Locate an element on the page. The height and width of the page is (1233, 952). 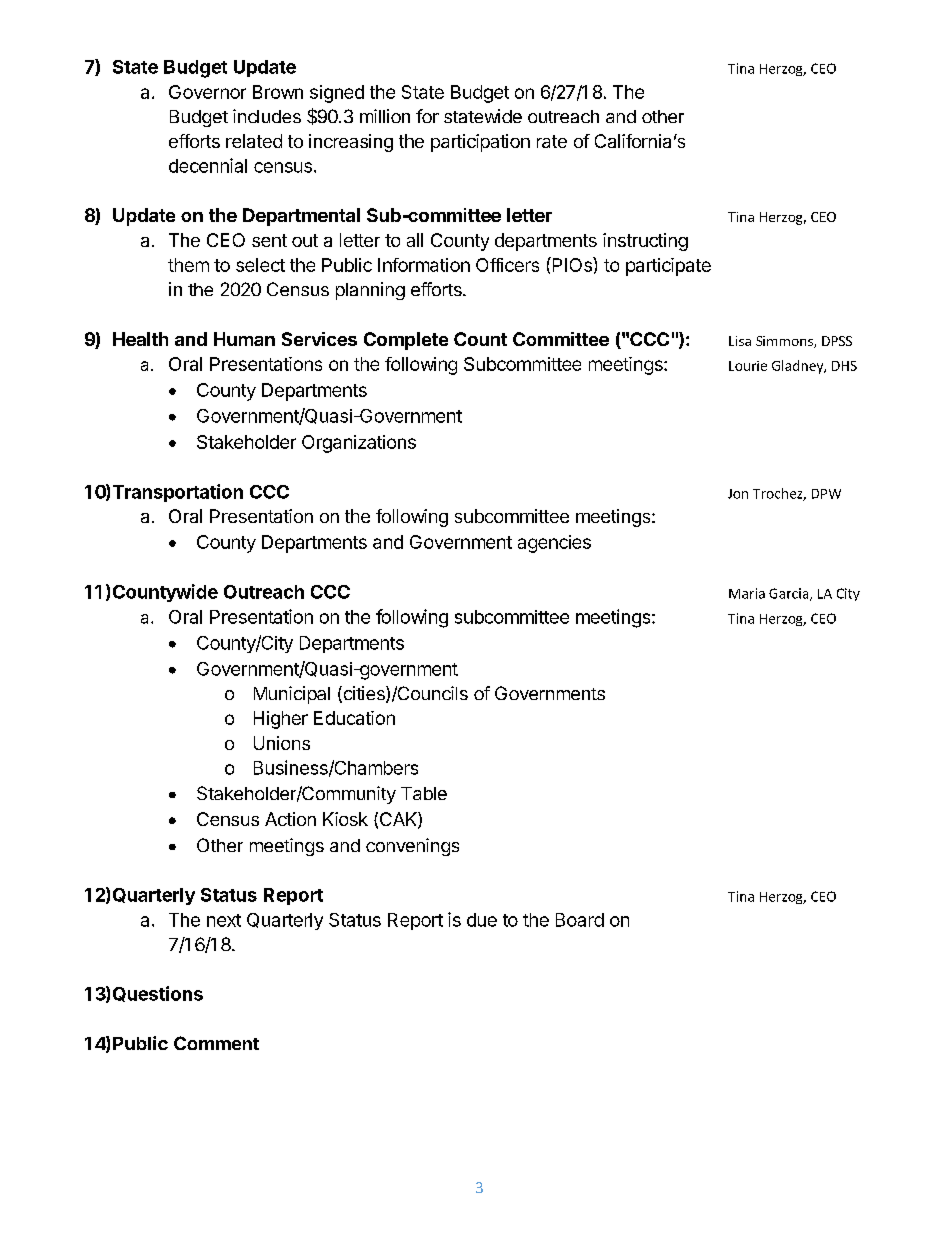
Officers is located at coordinates (507, 265).
